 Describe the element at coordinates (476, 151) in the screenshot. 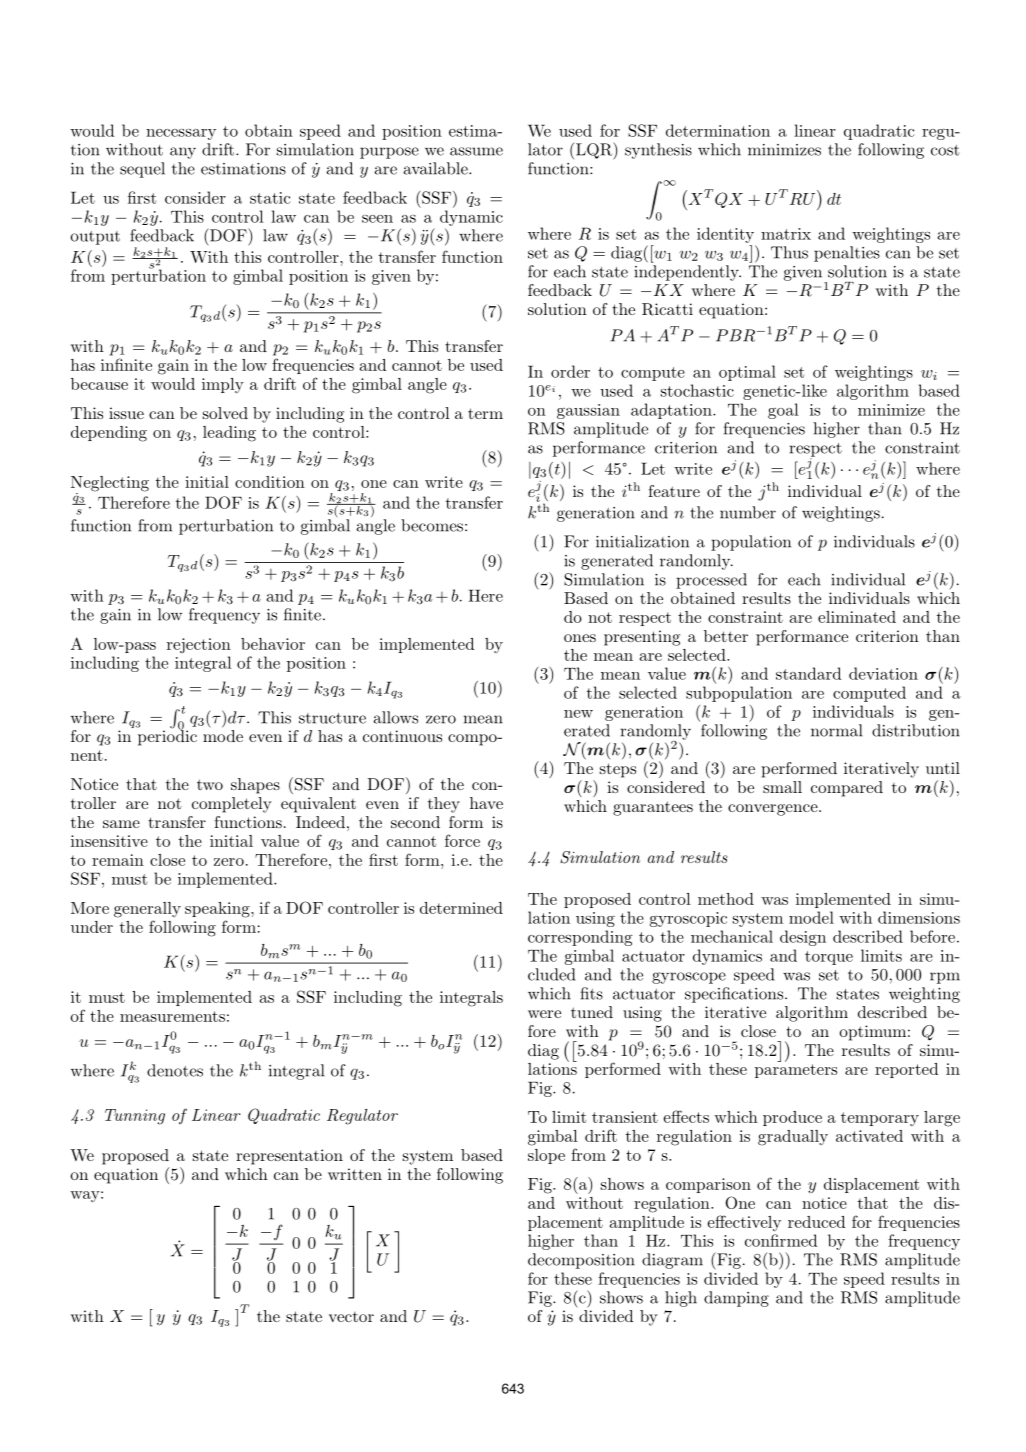

I see `assume` at that location.
